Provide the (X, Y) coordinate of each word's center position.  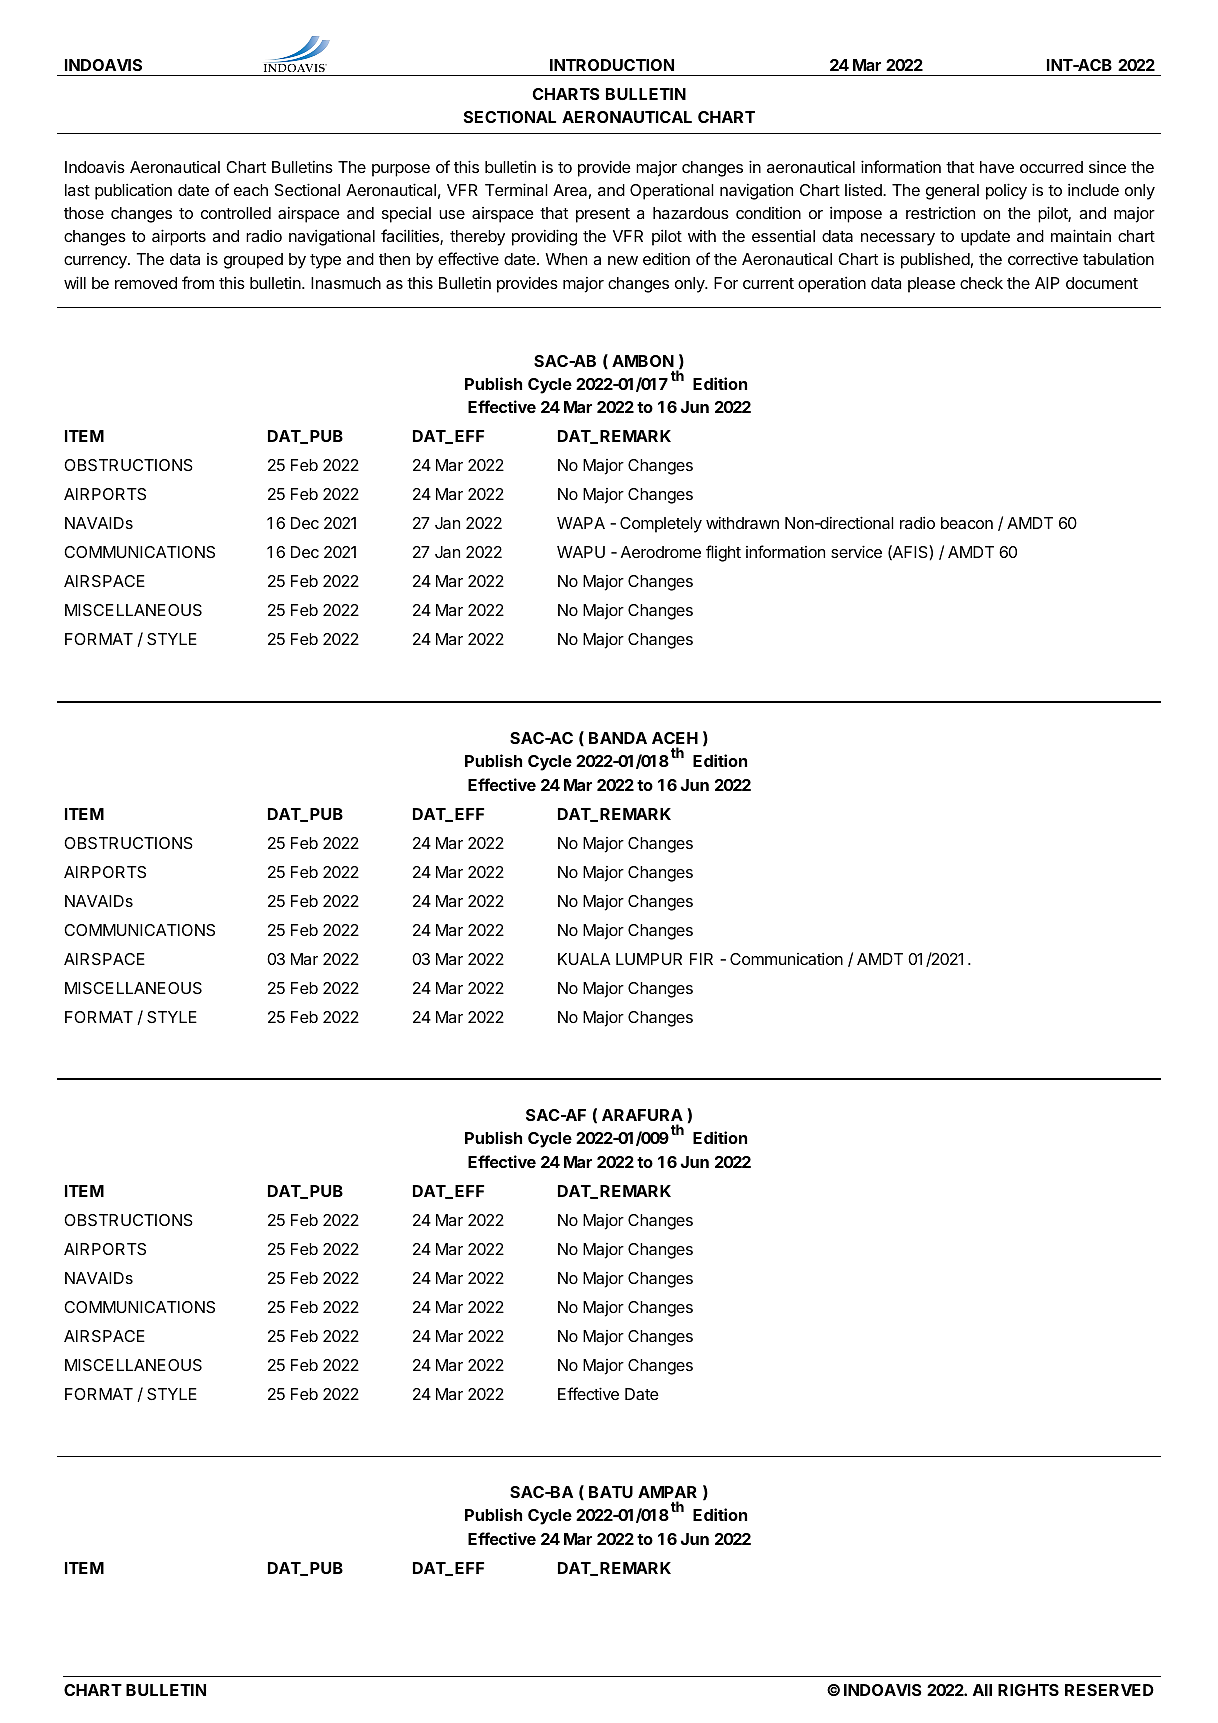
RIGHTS (1028, 1690)
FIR (701, 959)
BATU (611, 1492)
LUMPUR (649, 959)
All (982, 1690)
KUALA (584, 959)
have (997, 167)
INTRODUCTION (612, 65)
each (251, 190)
